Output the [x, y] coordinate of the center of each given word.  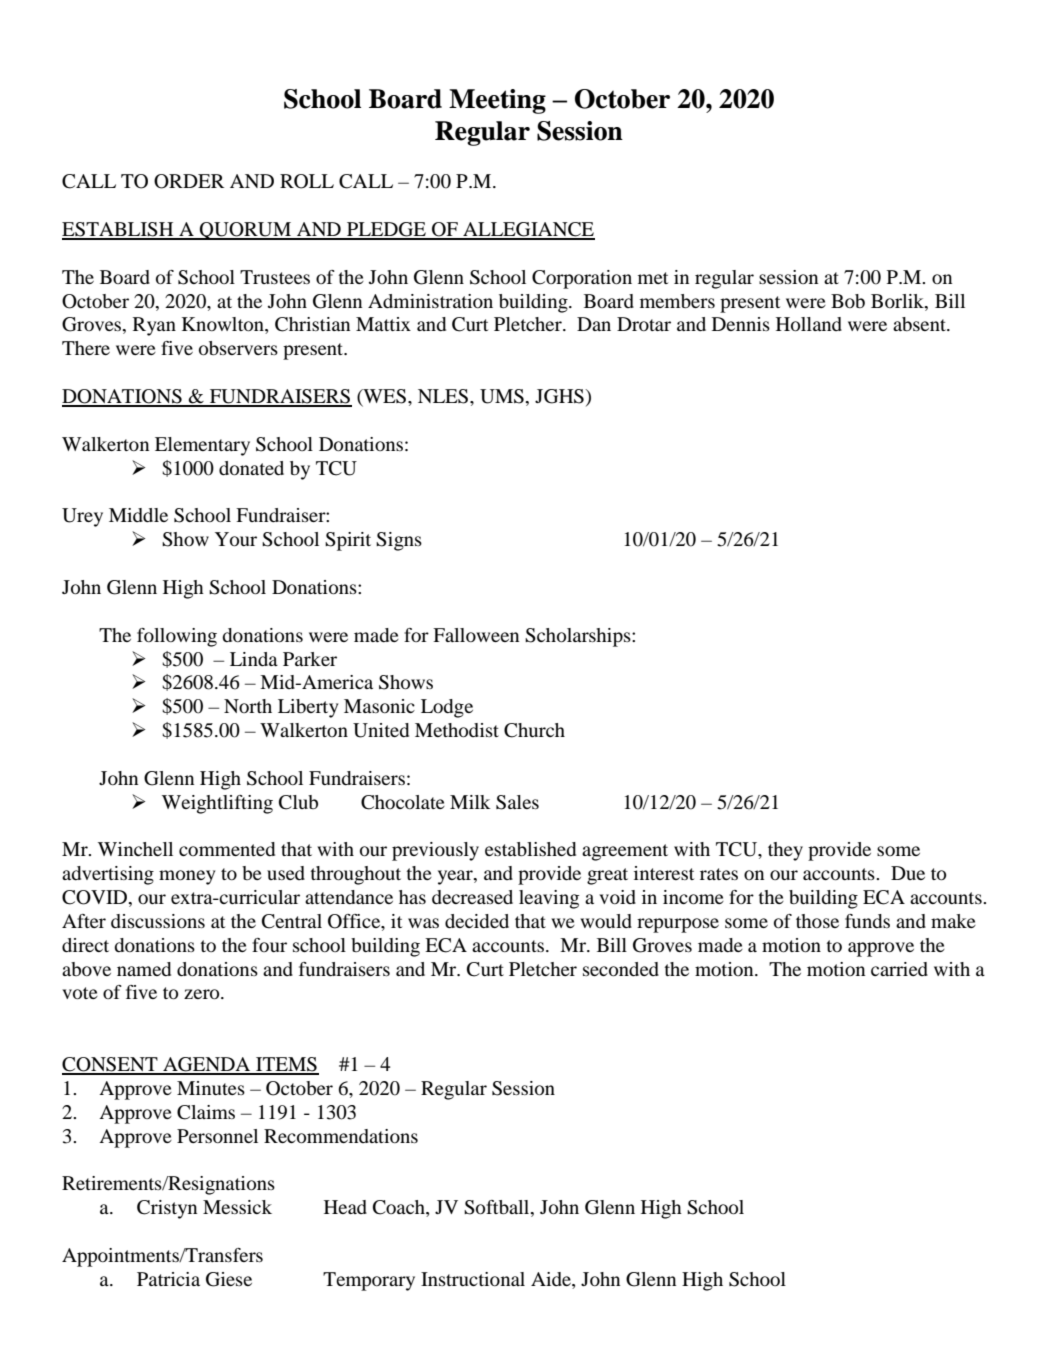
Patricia [168, 1279]
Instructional [473, 1279]
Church [534, 730]
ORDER [189, 181]
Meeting [497, 101]
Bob [848, 301]
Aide [552, 1279]
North [248, 706]
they [785, 851]
